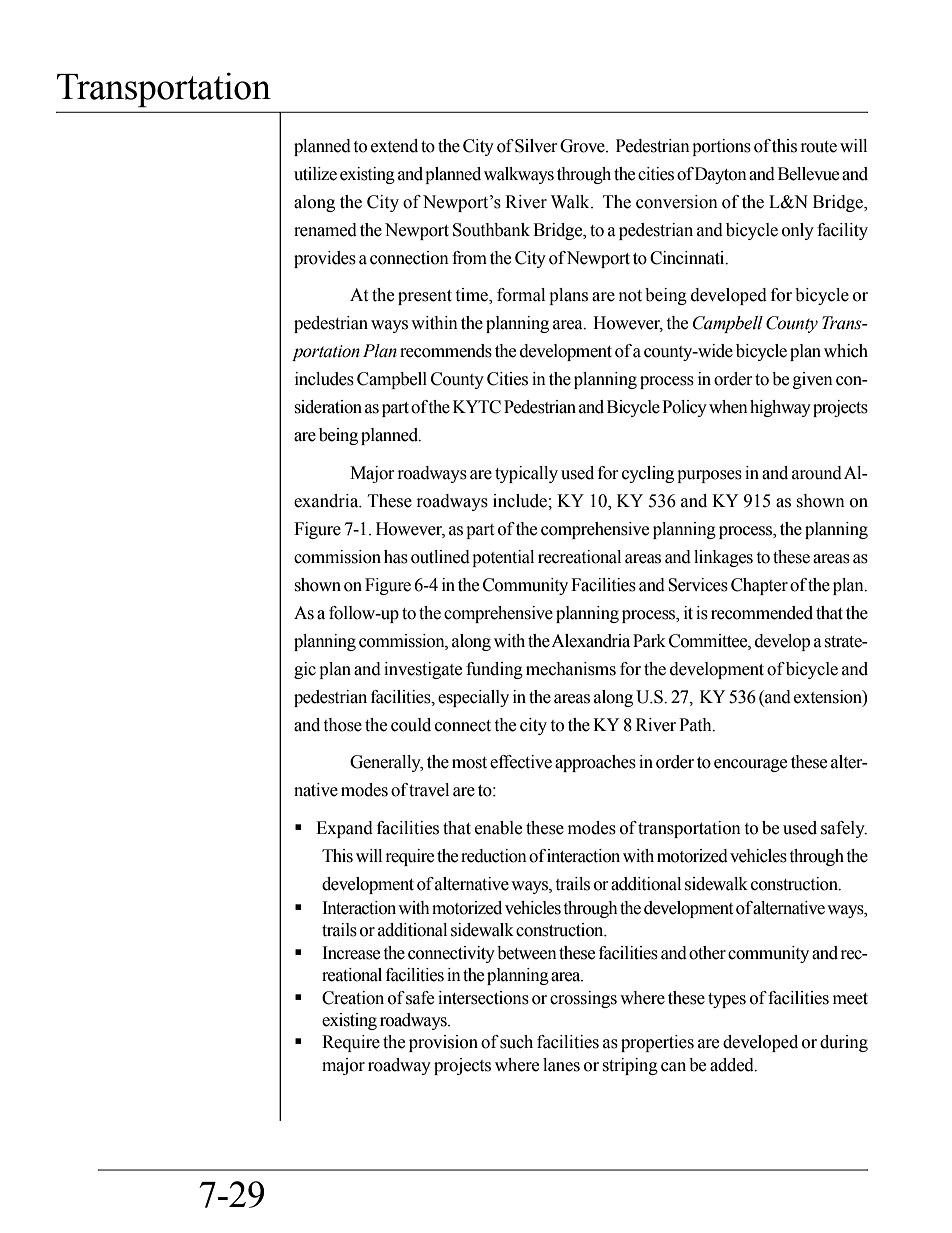 Image resolution: width=952 pixels, height=1233 pixels. Describe the element at coordinates (808, 174) in the page. I see `Bellevue` at that location.
